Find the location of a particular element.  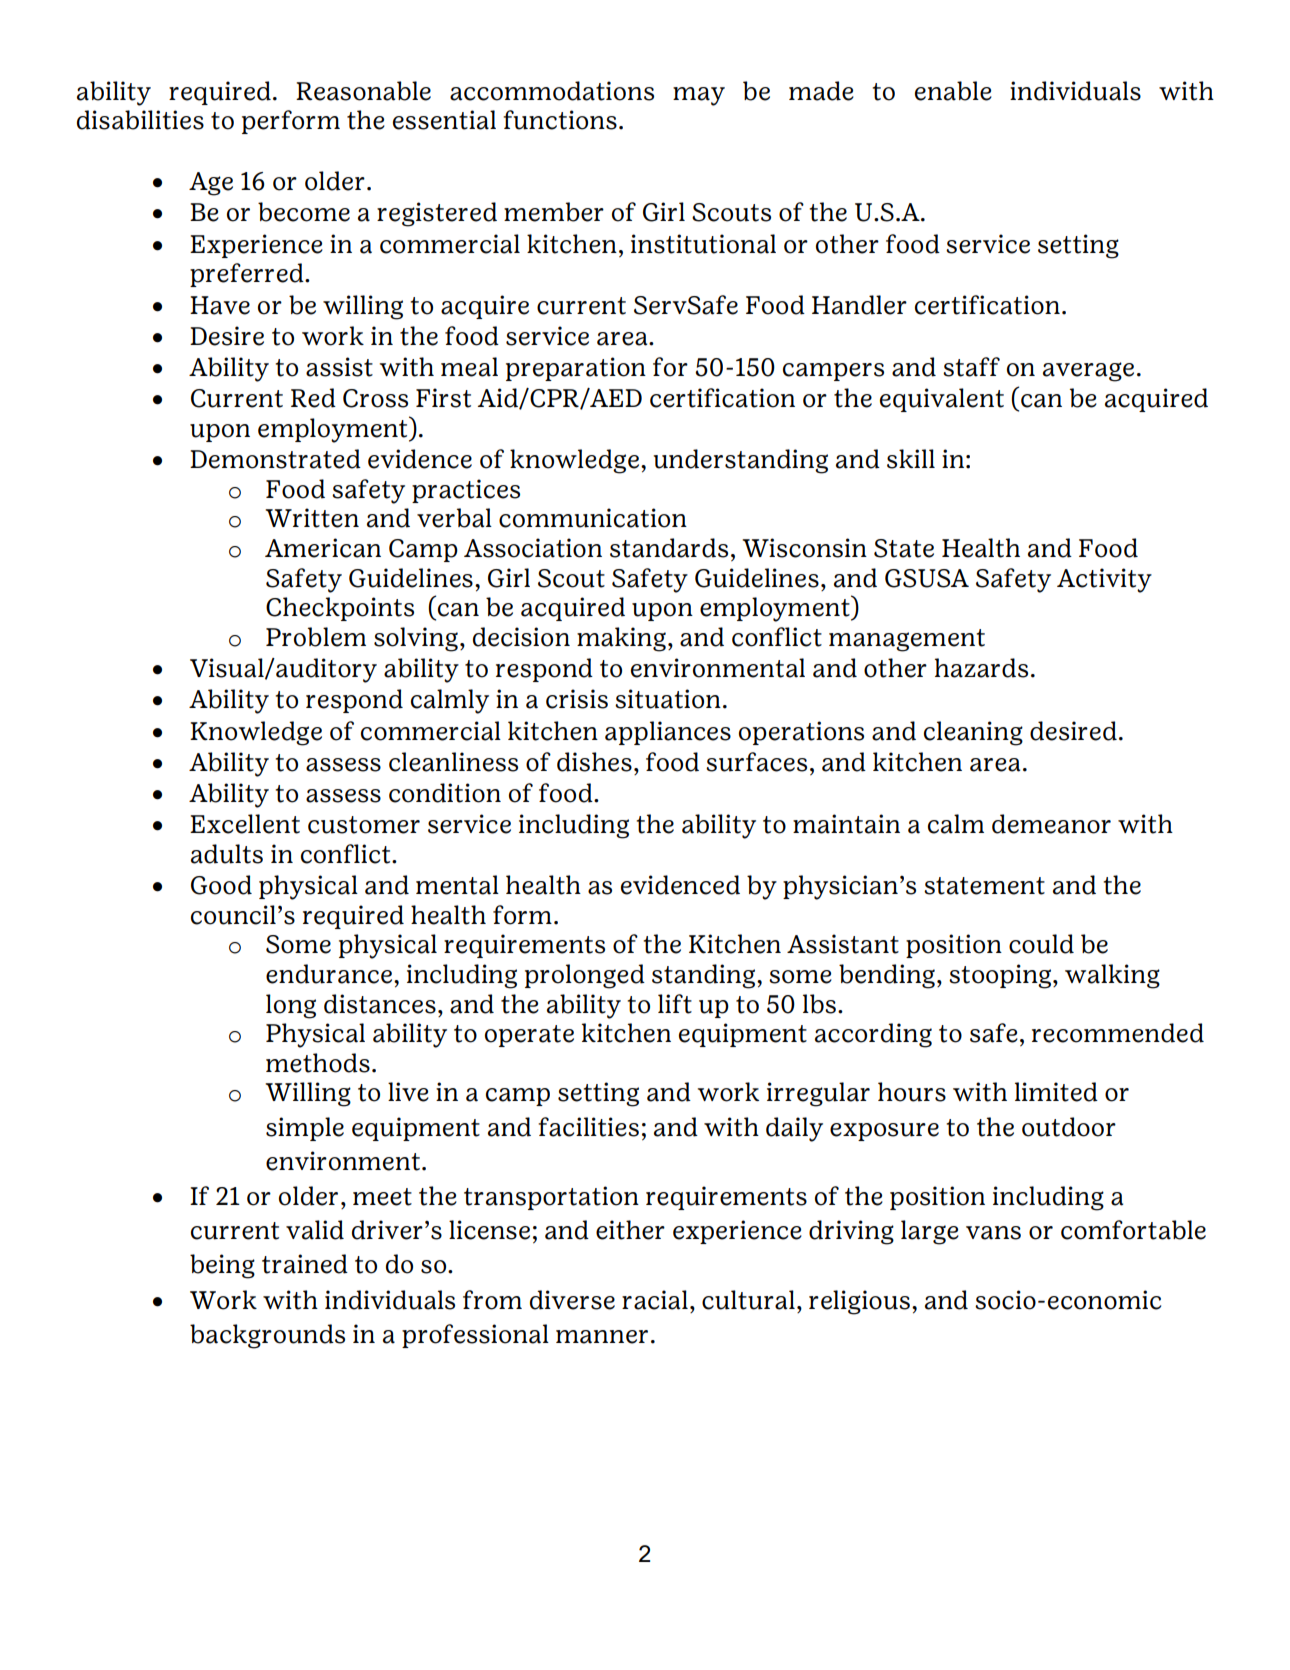

communication is located at coordinates (593, 518).
